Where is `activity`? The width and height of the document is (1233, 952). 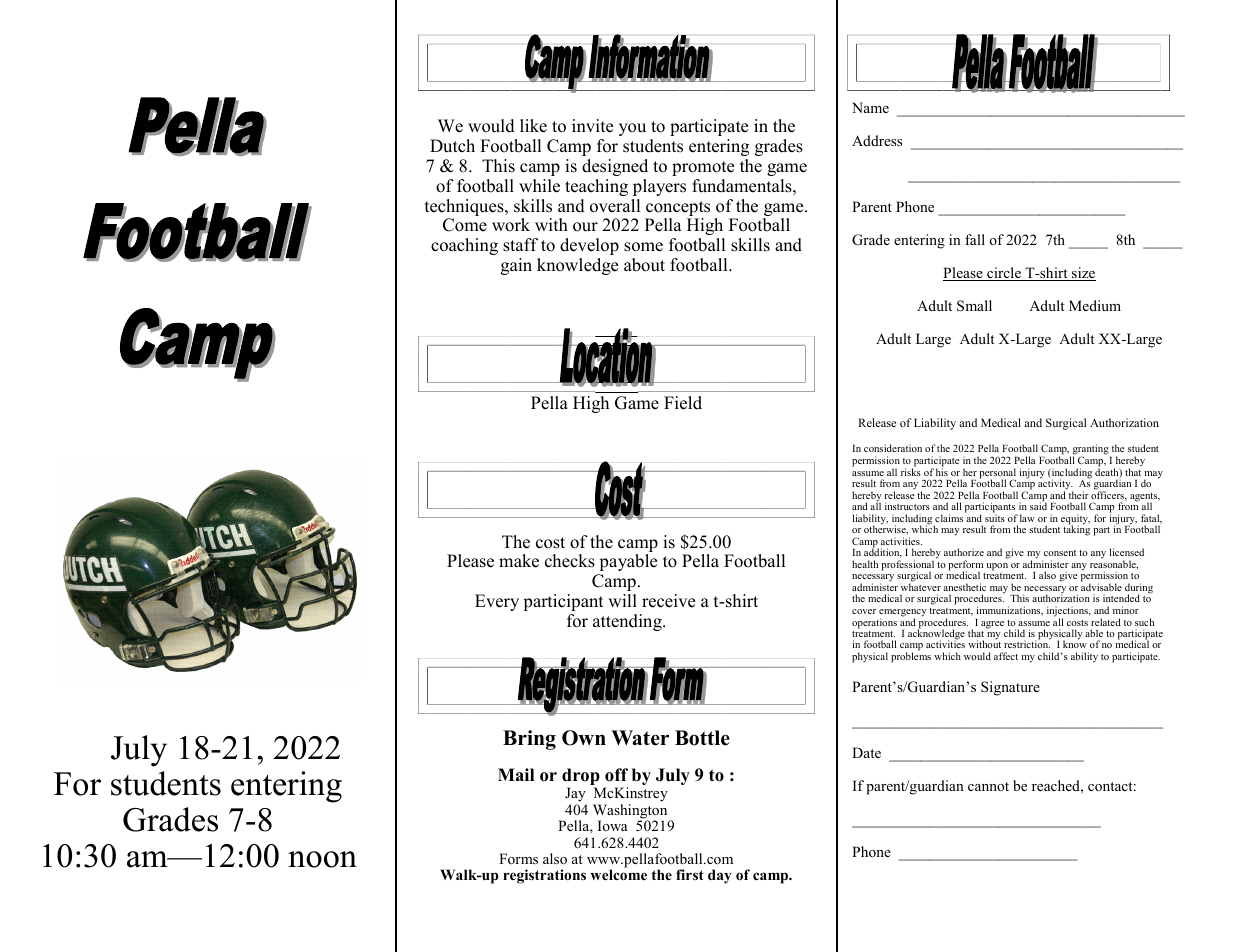
activity is located at coordinates (1055, 484).
